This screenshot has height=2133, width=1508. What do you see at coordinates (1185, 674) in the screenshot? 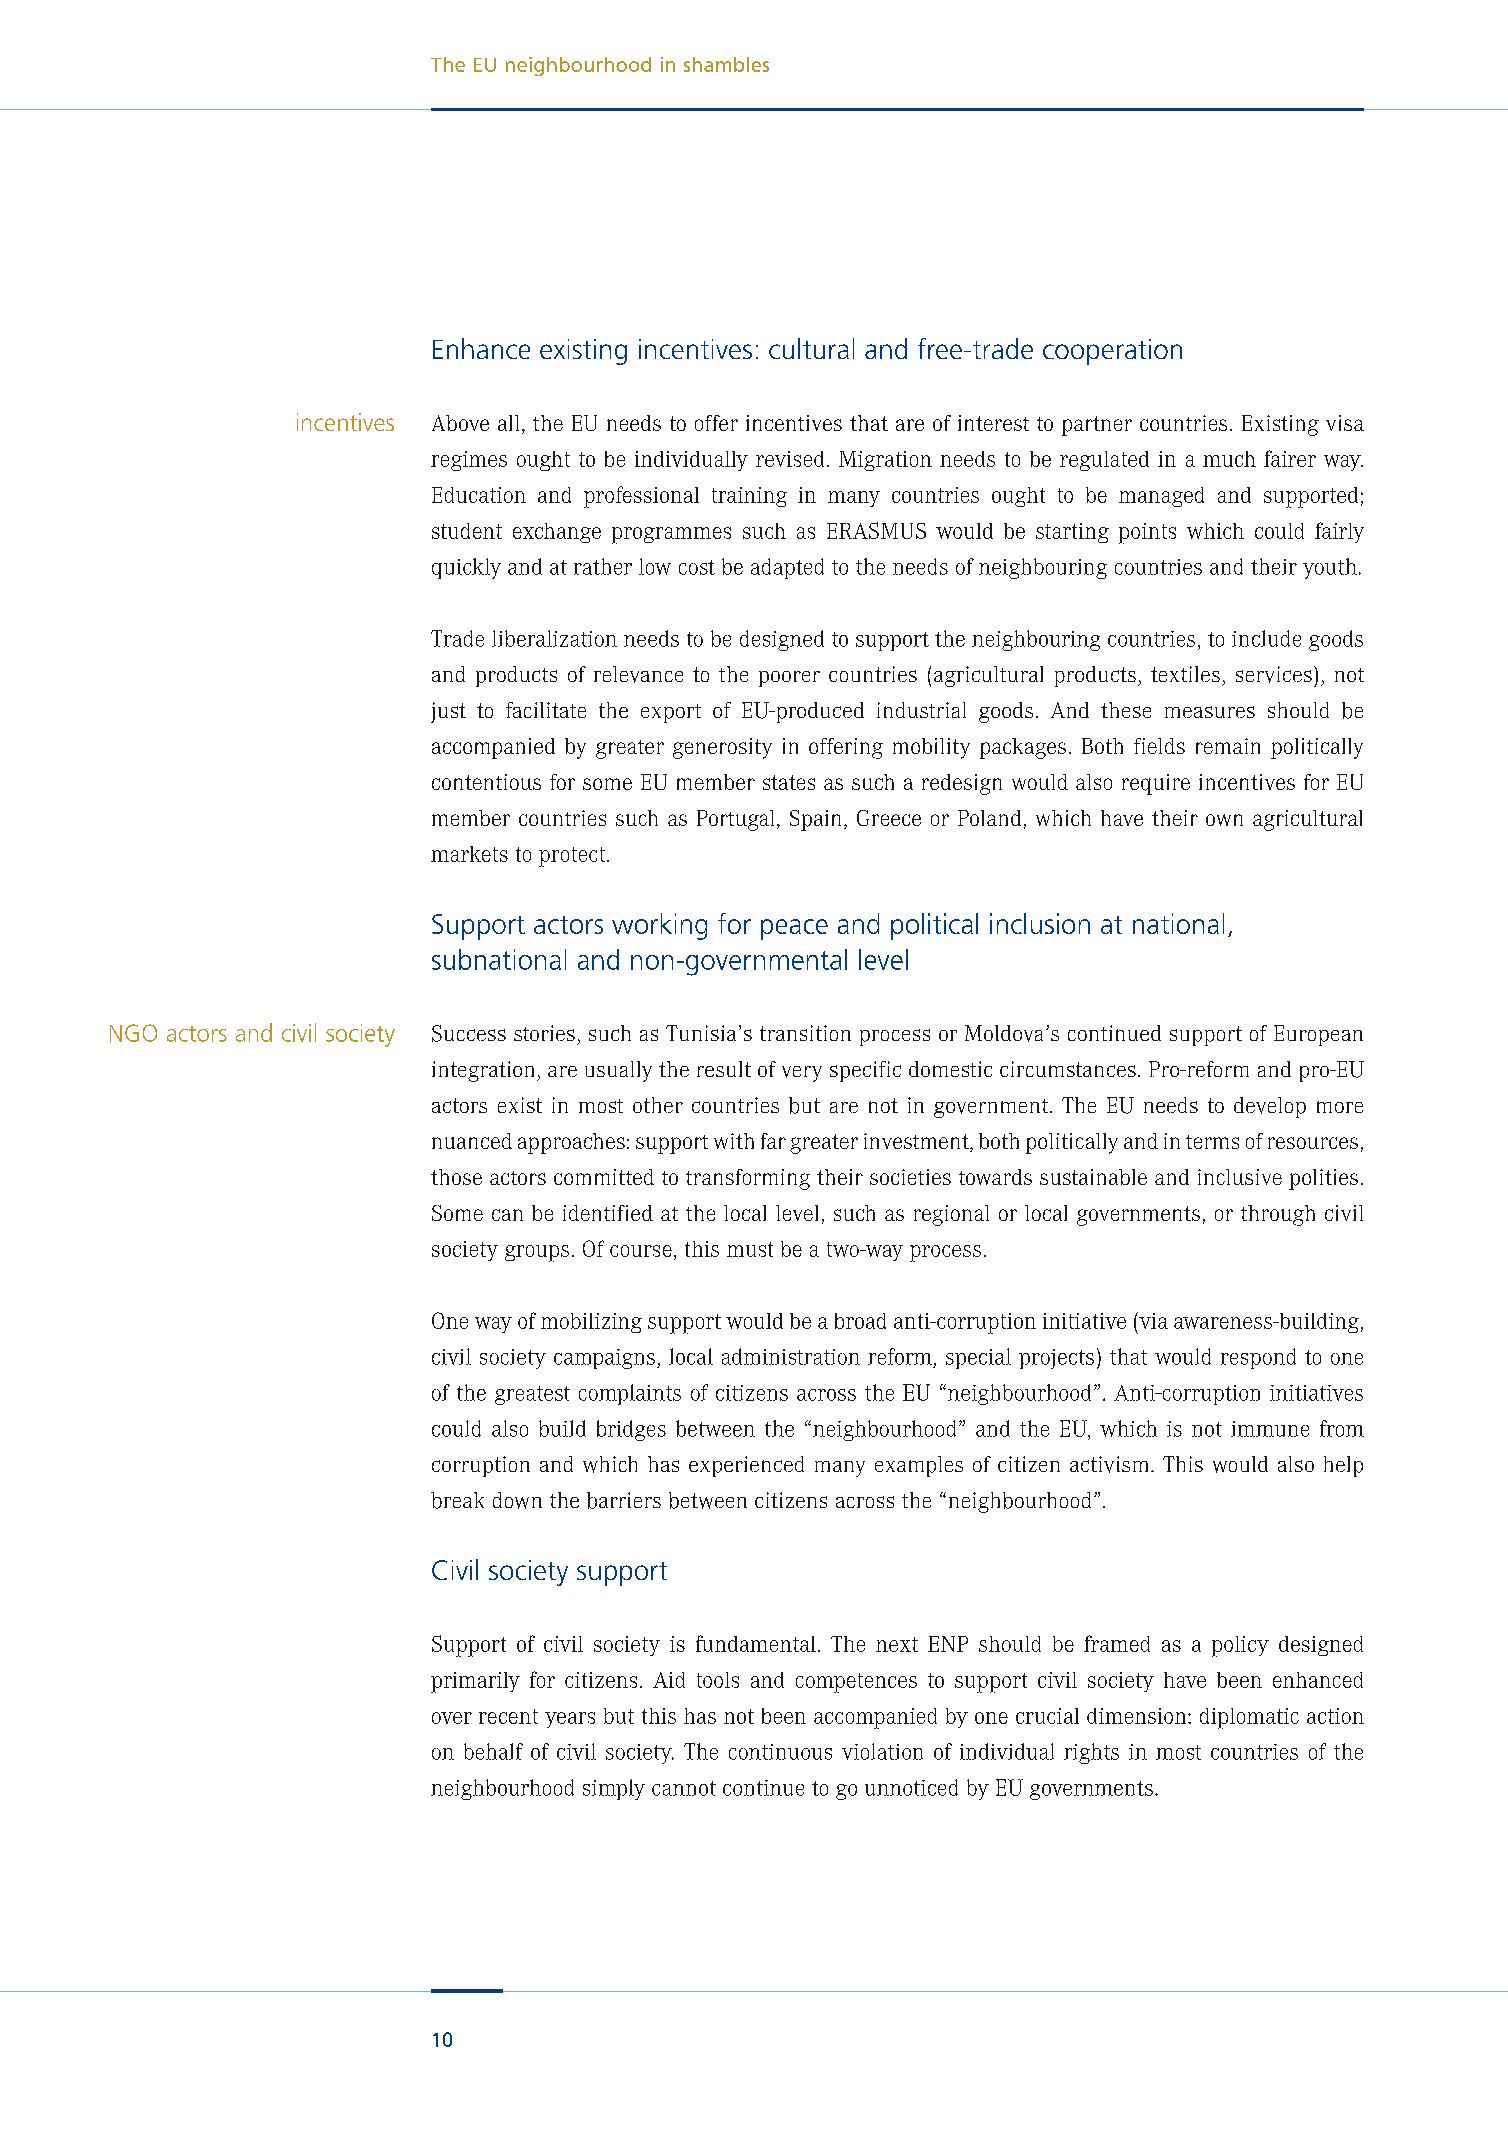
I see `textiles` at bounding box center [1185, 674].
